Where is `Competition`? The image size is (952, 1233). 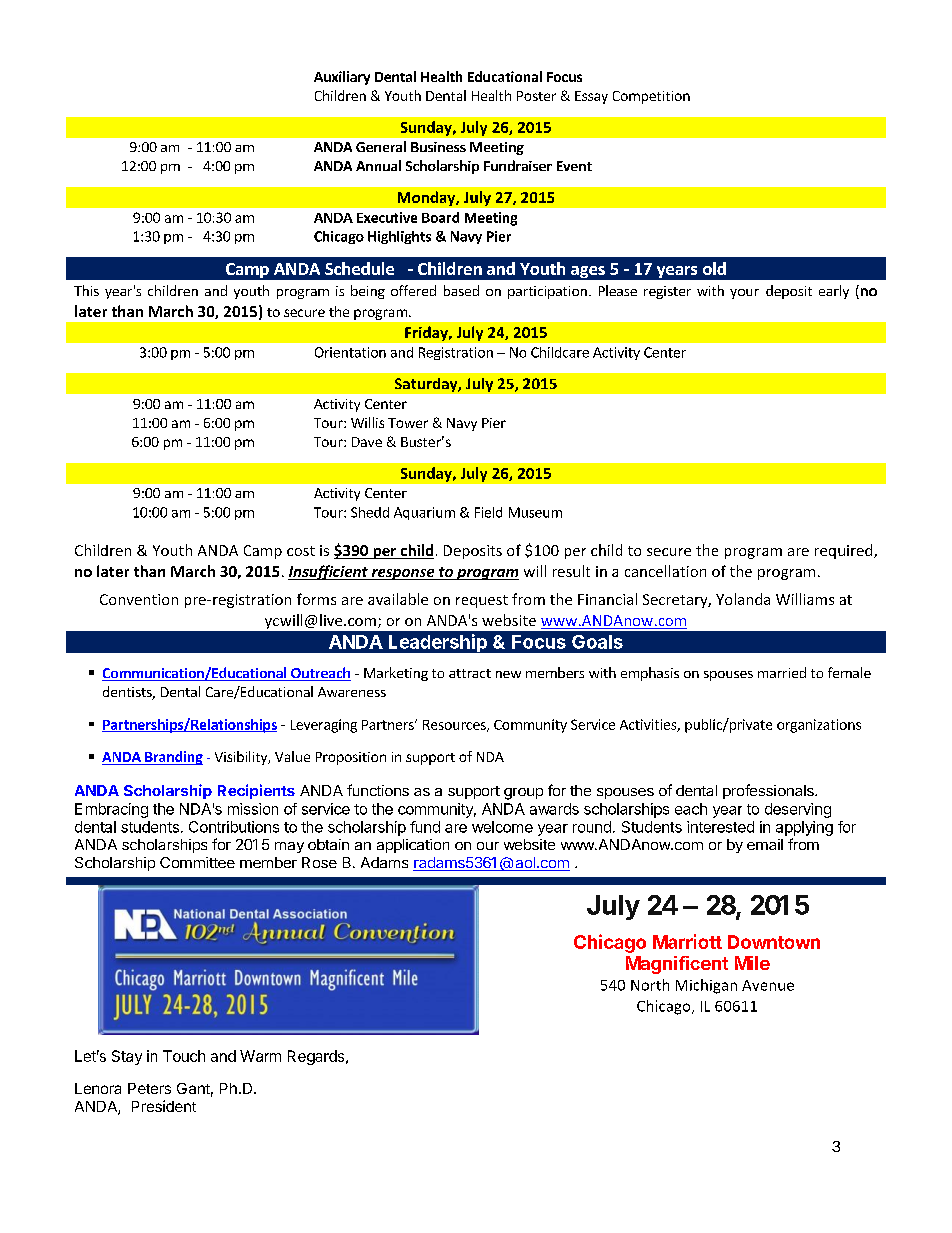 Competition is located at coordinates (651, 97).
